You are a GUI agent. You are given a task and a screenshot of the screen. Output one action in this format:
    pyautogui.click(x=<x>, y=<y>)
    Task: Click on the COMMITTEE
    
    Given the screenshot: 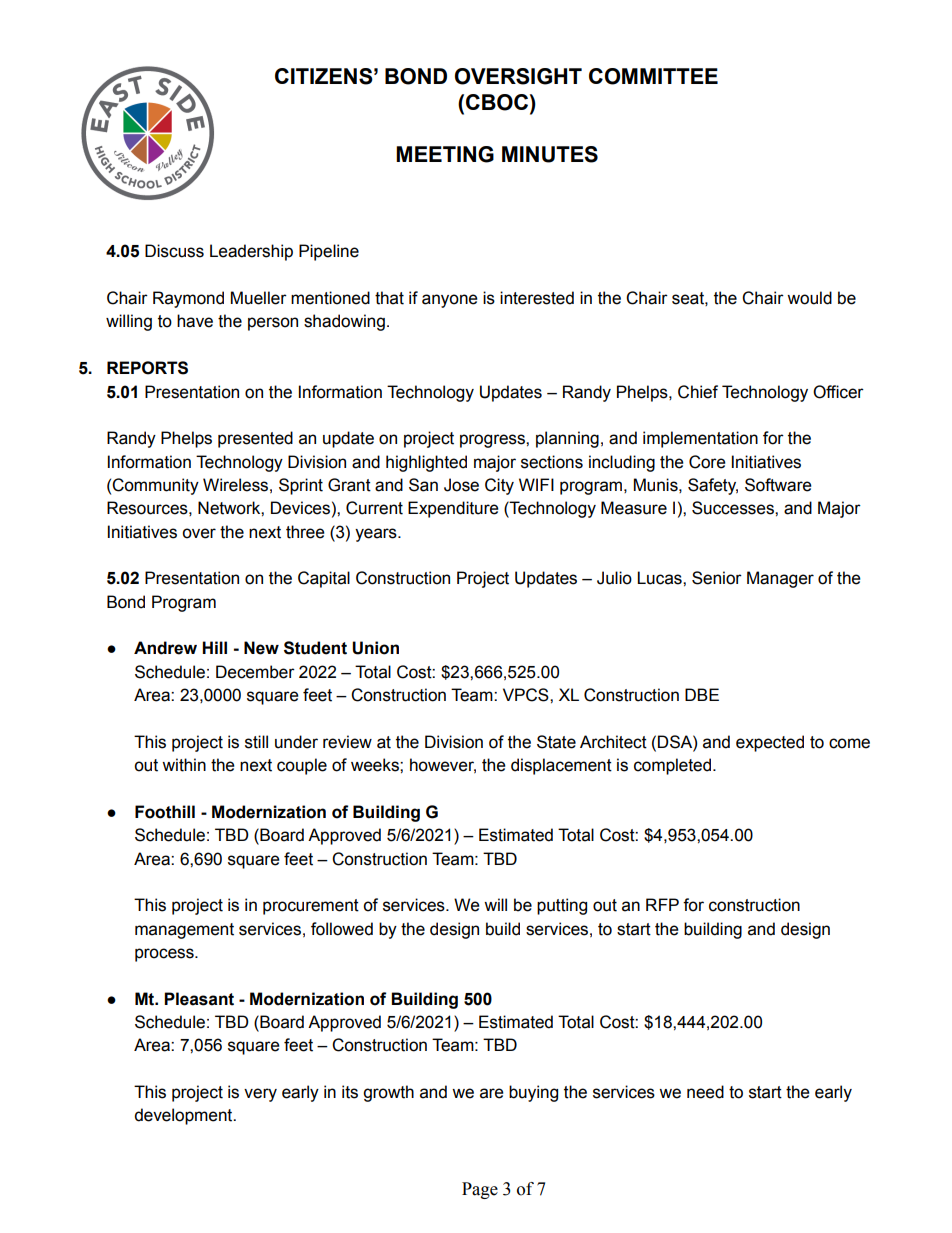 What is the action you would take?
    pyautogui.click(x=653, y=76)
